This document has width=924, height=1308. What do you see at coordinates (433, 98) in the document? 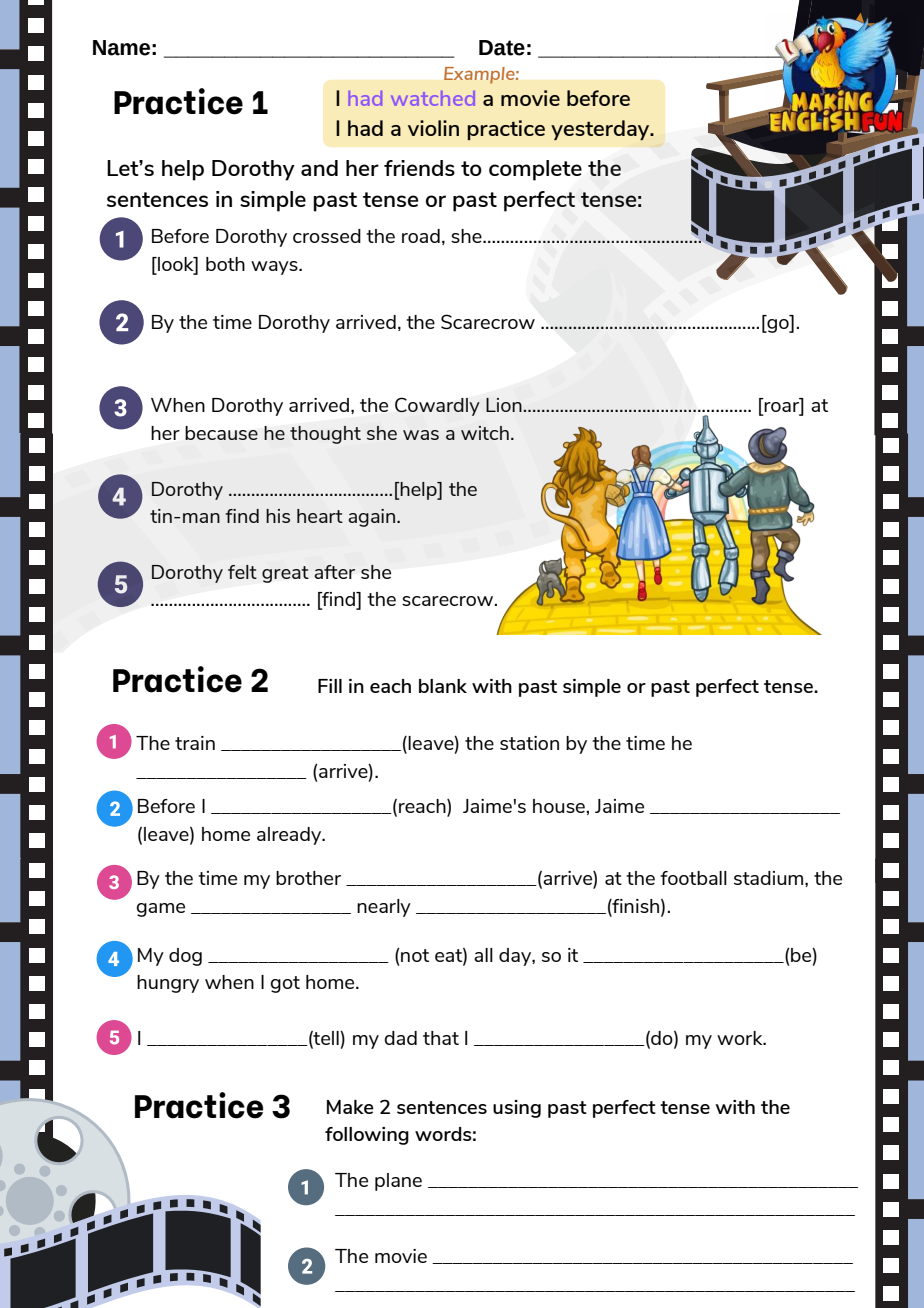
I see `watched` at bounding box center [433, 98].
